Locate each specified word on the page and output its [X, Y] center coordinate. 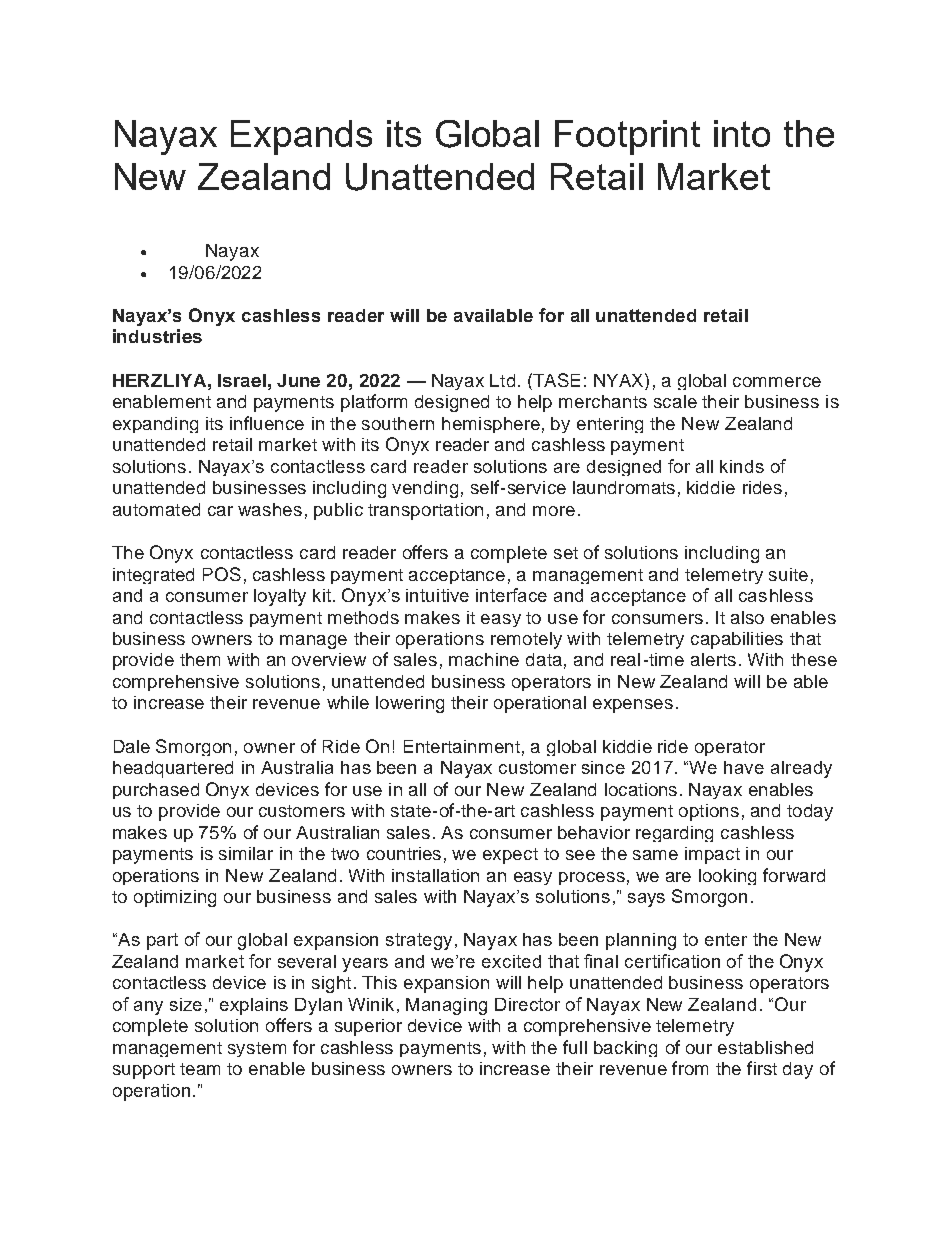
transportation [425, 511]
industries [157, 336]
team [200, 1069]
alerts [713, 659]
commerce [777, 382]
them [200, 659]
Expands [301, 137]
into [742, 133]
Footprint [627, 137]
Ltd [502, 380]
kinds [742, 466]
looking [727, 877]
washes [270, 509]
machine [484, 659]
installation [435, 875]
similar [246, 853]
